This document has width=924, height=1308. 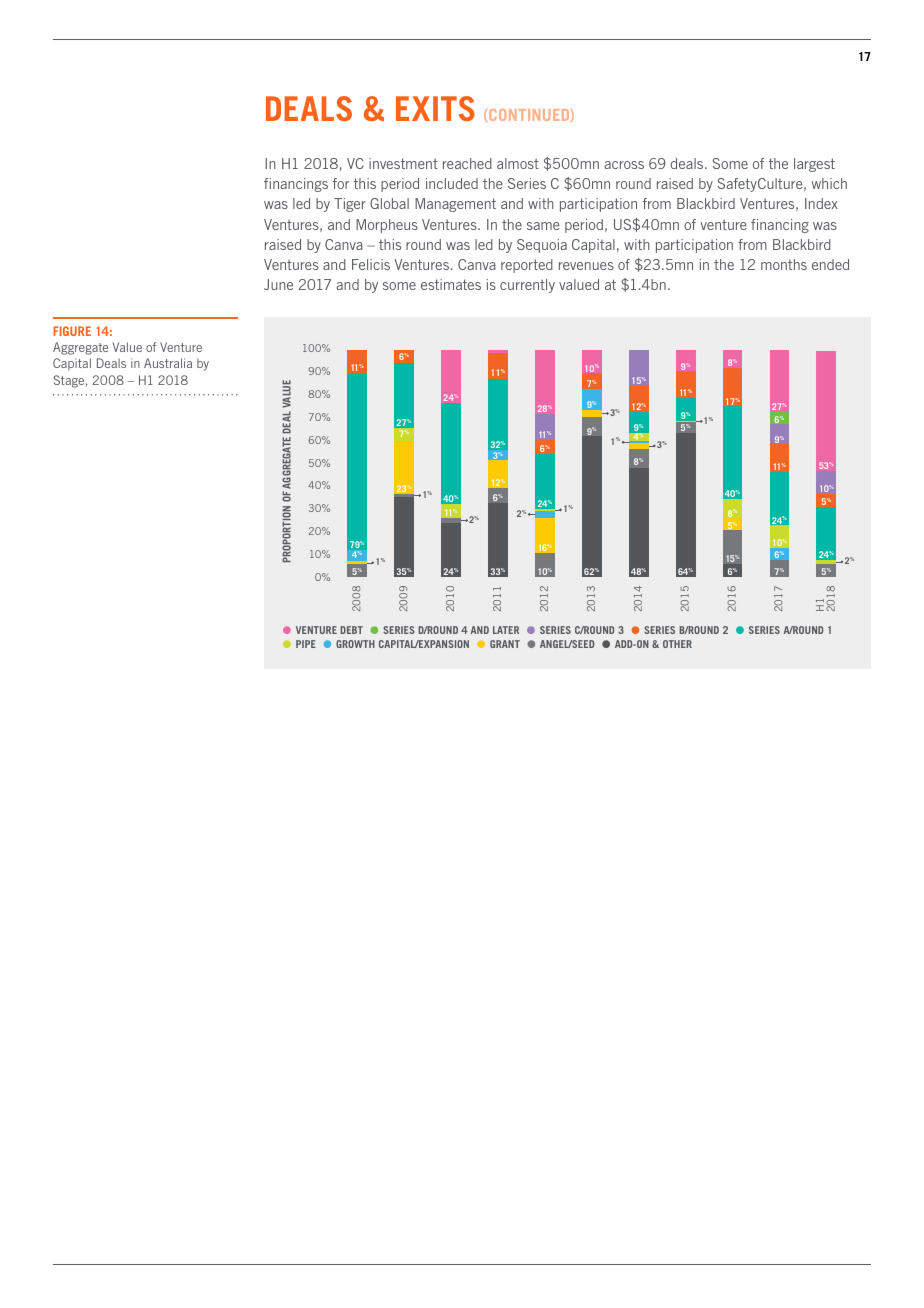 I want to click on reported, so click(x=527, y=266).
